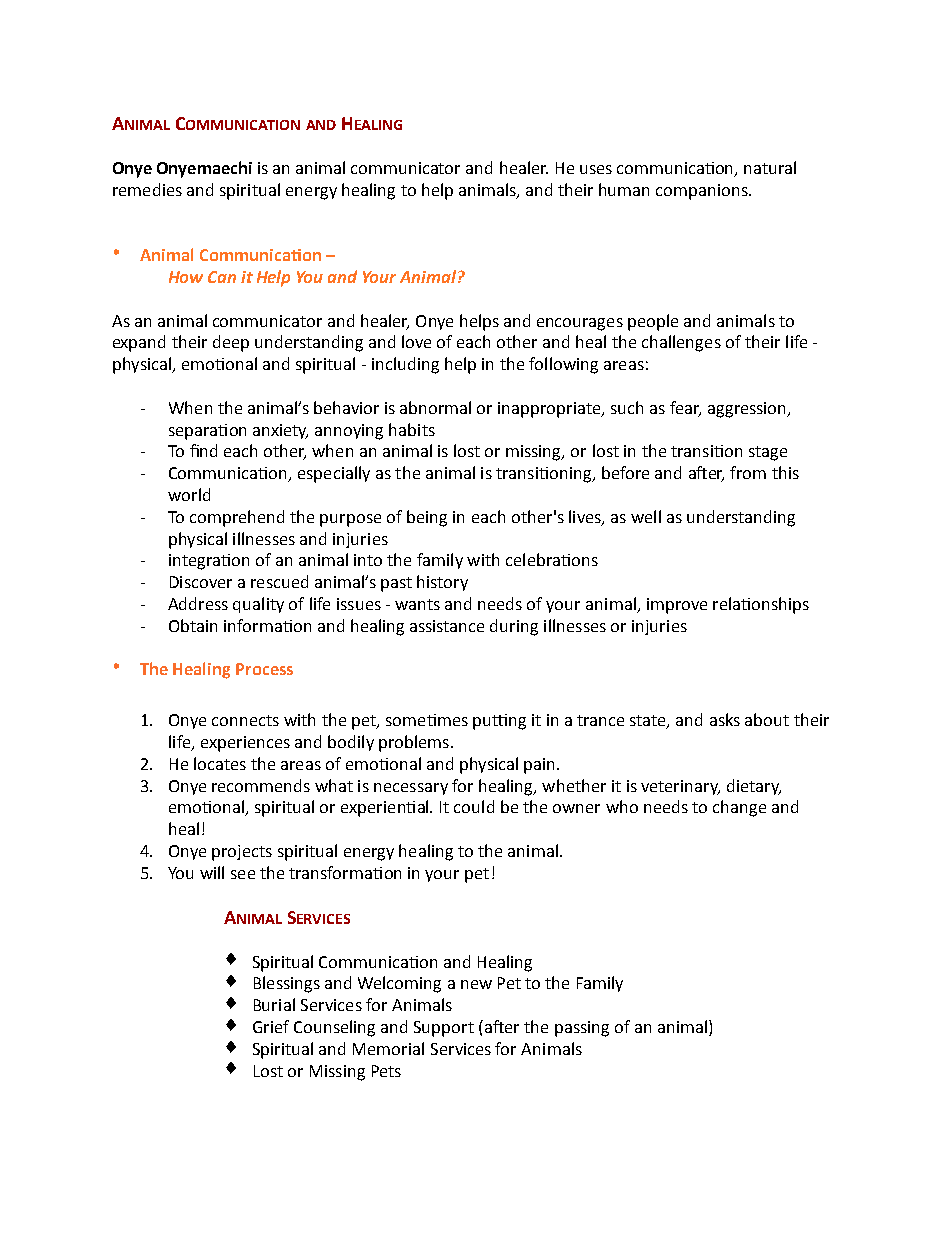 Image resolution: width=952 pixels, height=1233 pixels. I want to click on abnormal, so click(435, 407).
